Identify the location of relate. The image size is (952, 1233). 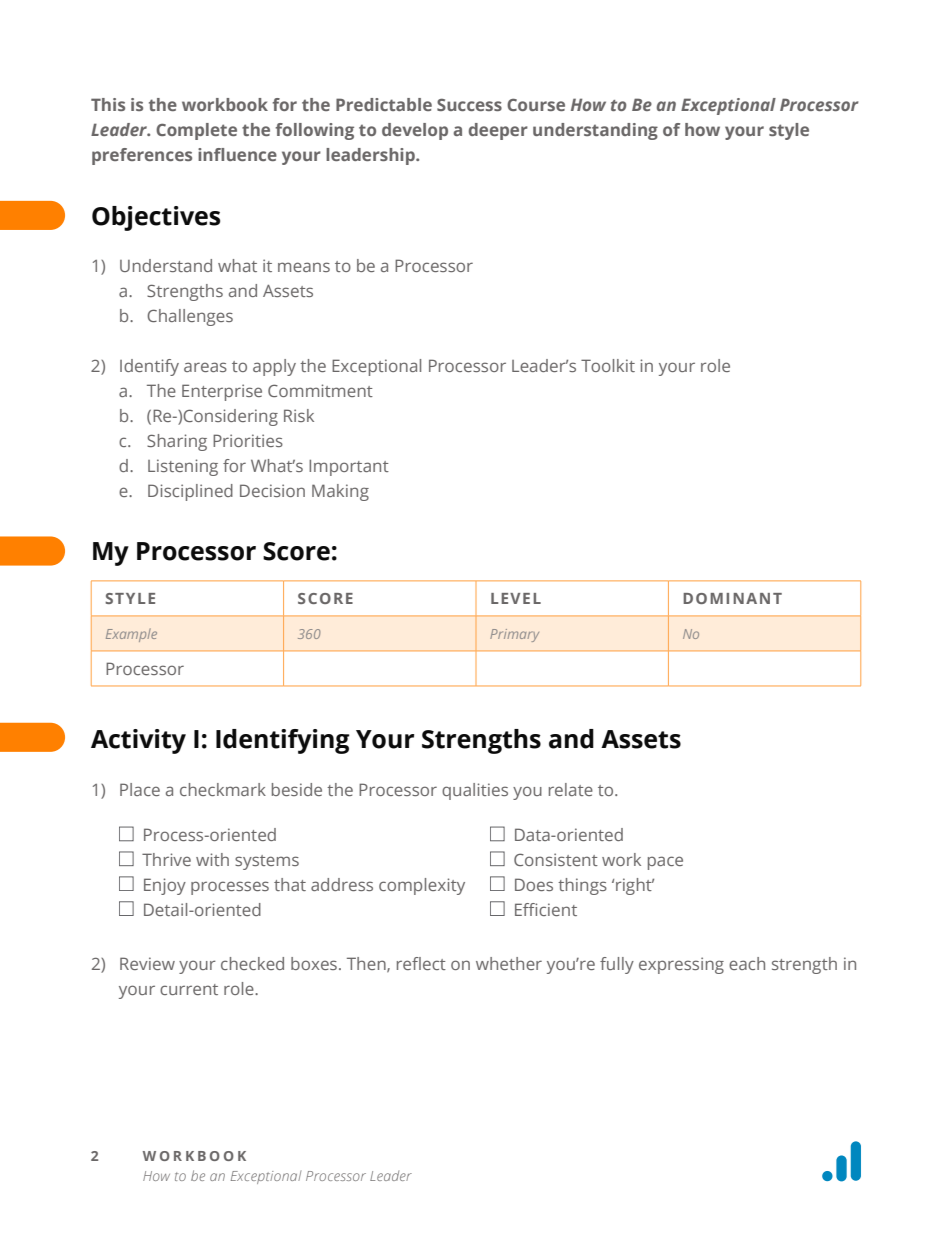
(571, 789).
